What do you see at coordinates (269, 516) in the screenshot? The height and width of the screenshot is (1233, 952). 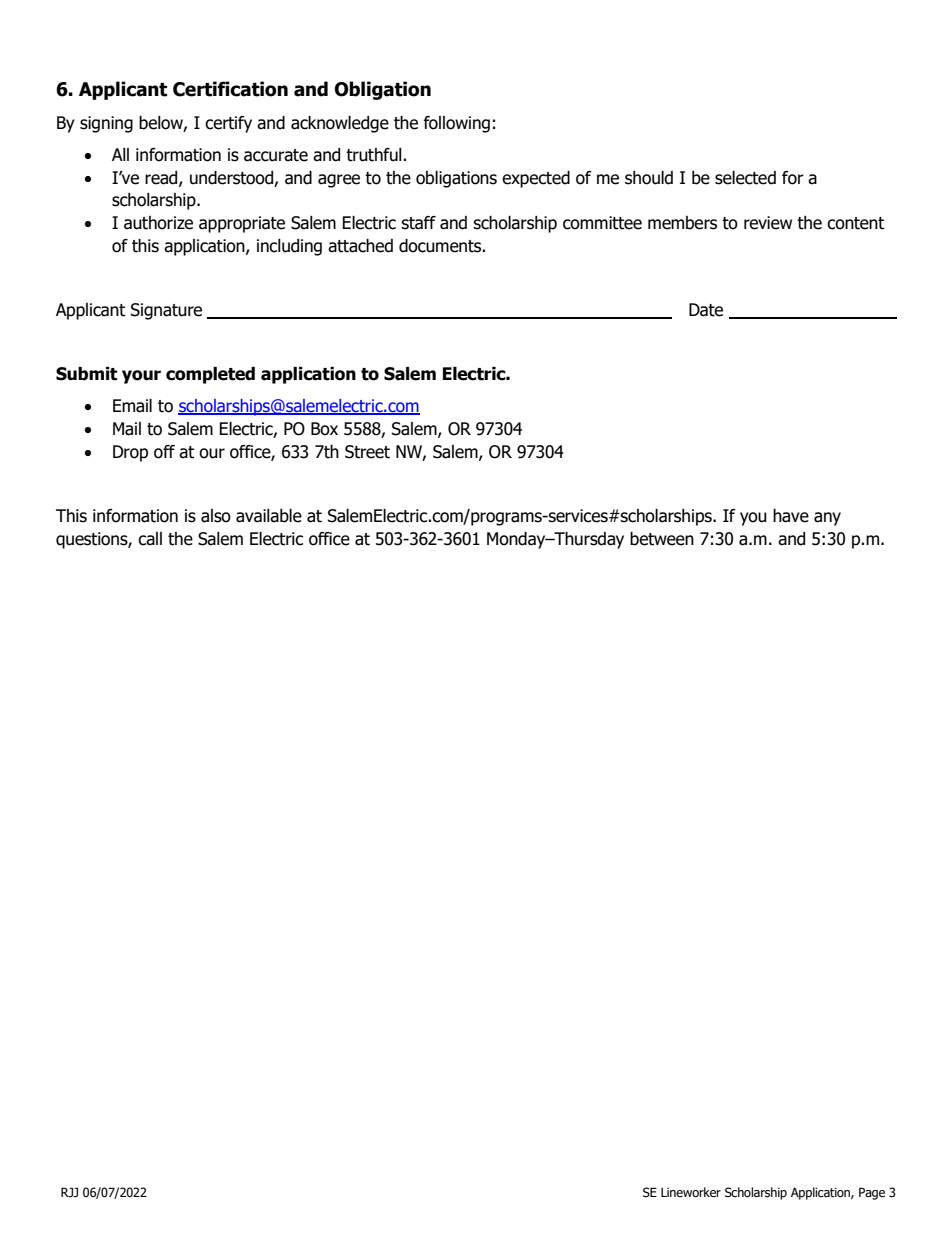 I see `available` at bounding box center [269, 516].
